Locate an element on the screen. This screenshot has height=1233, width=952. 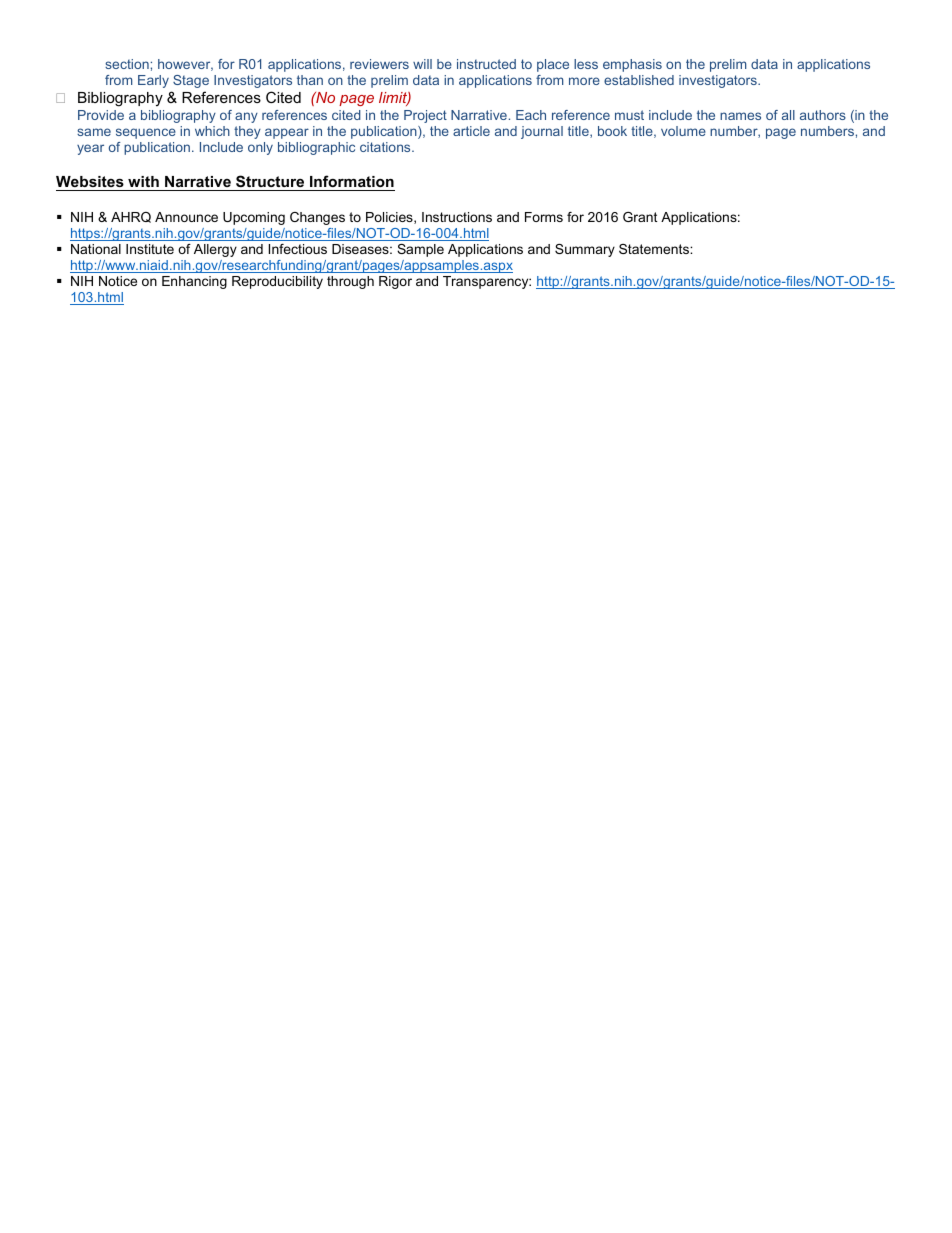
names is located at coordinates (740, 116).
